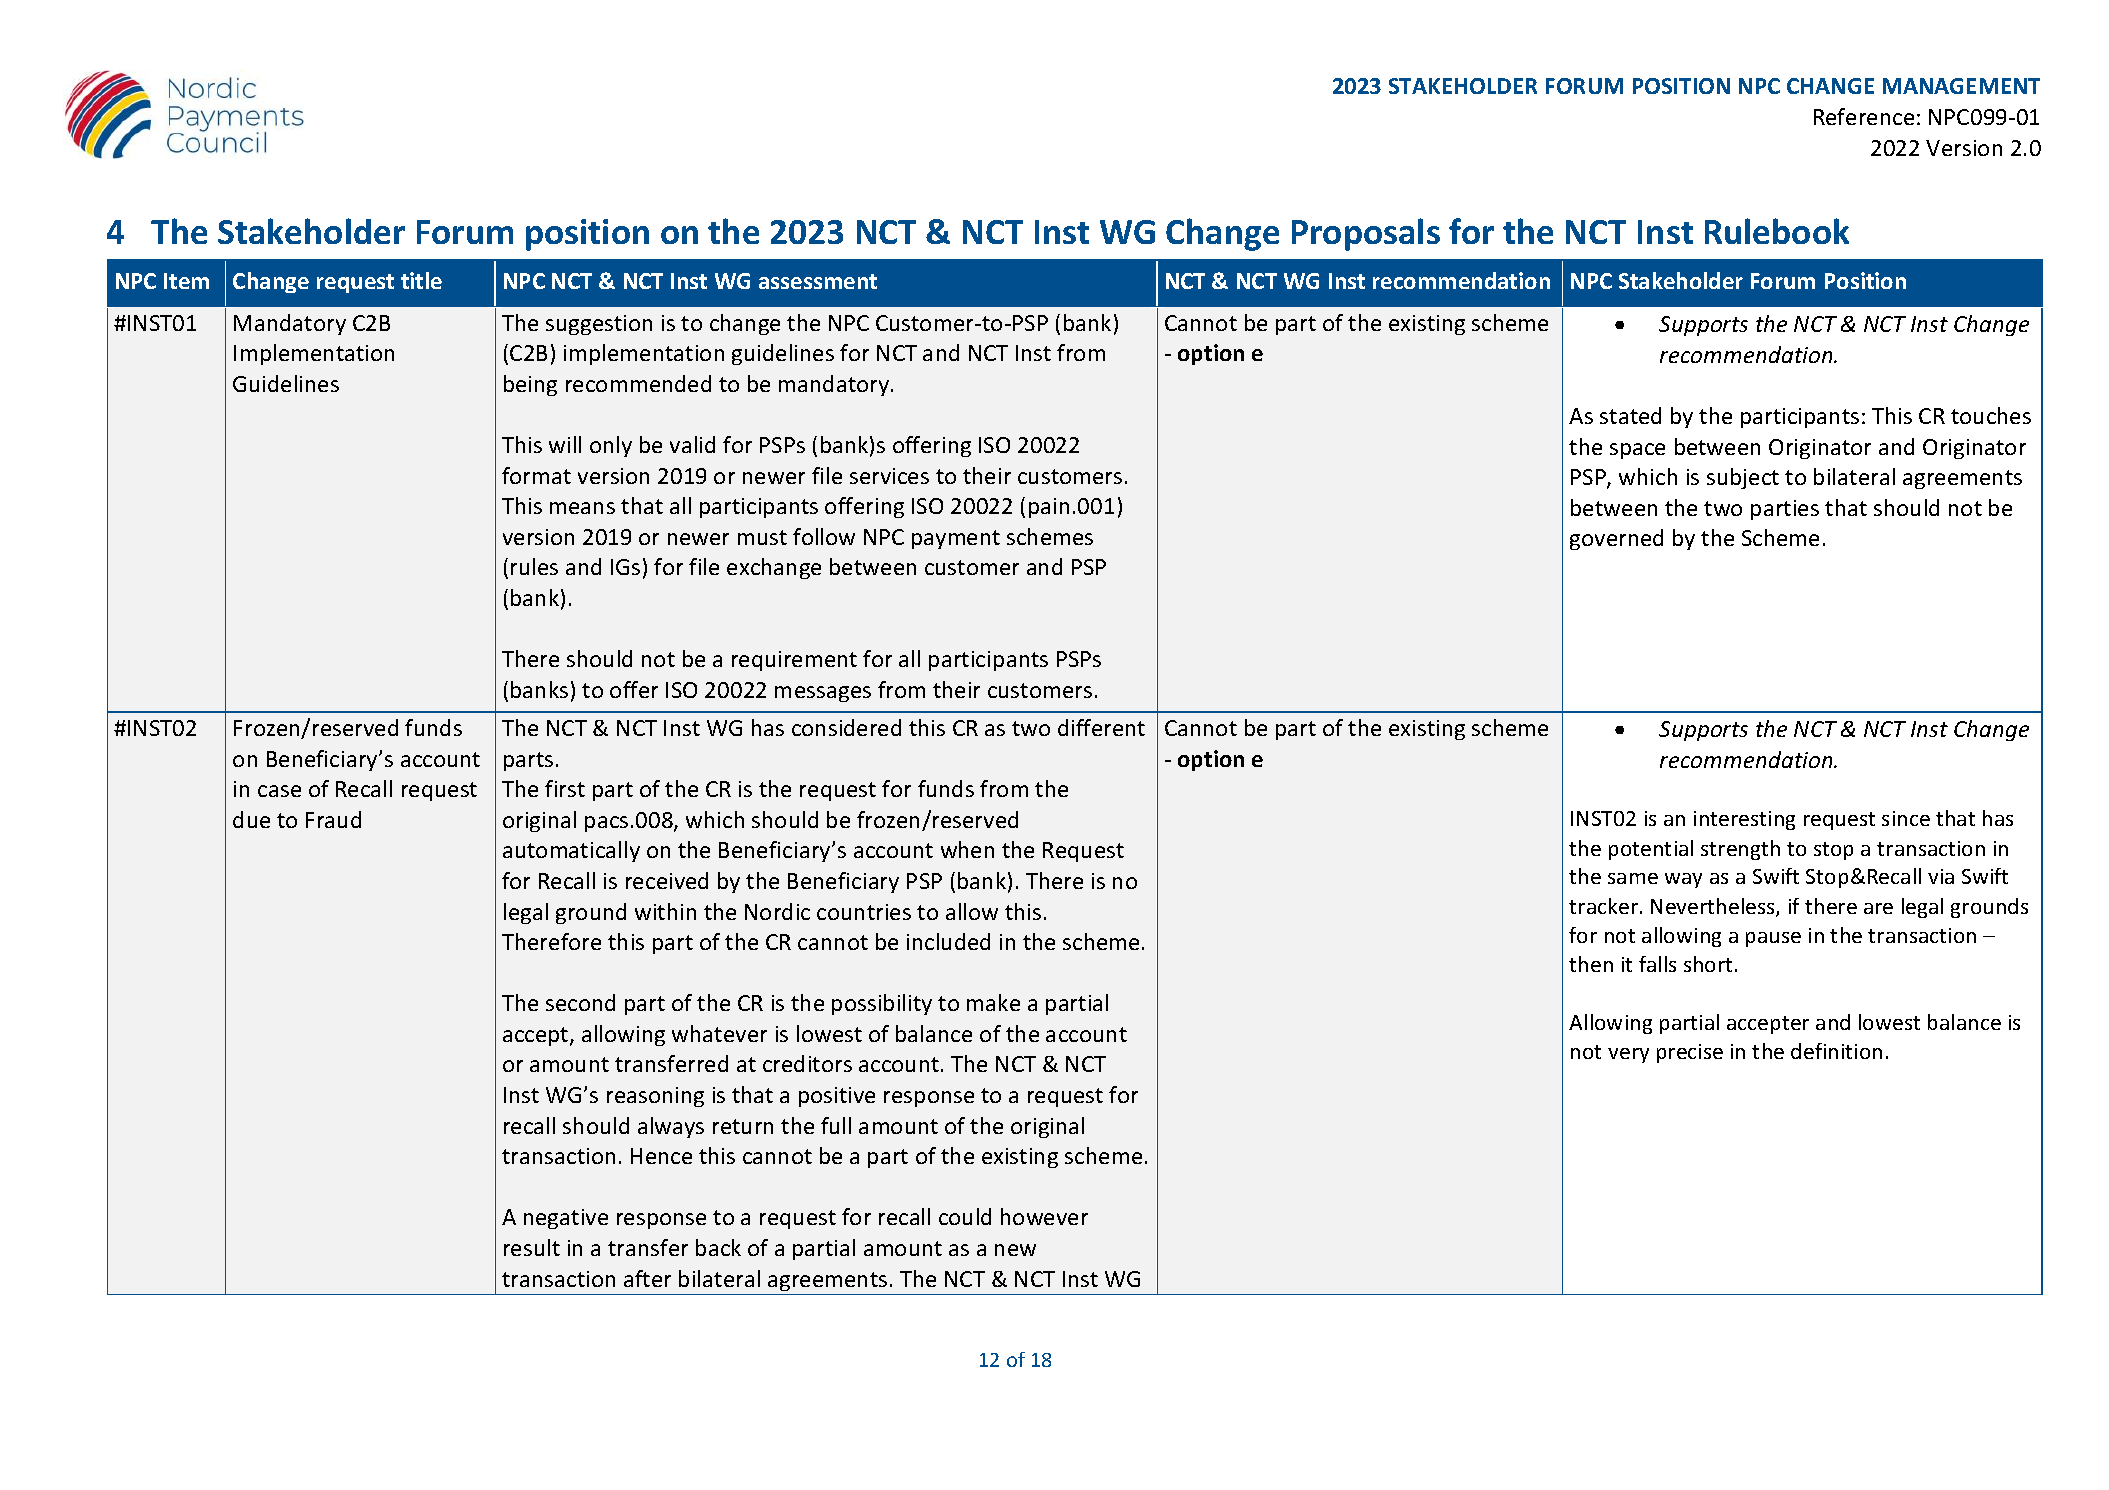 The image size is (2109, 1490). What do you see at coordinates (1101, 727) in the document?
I see `different` at bounding box center [1101, 727].
